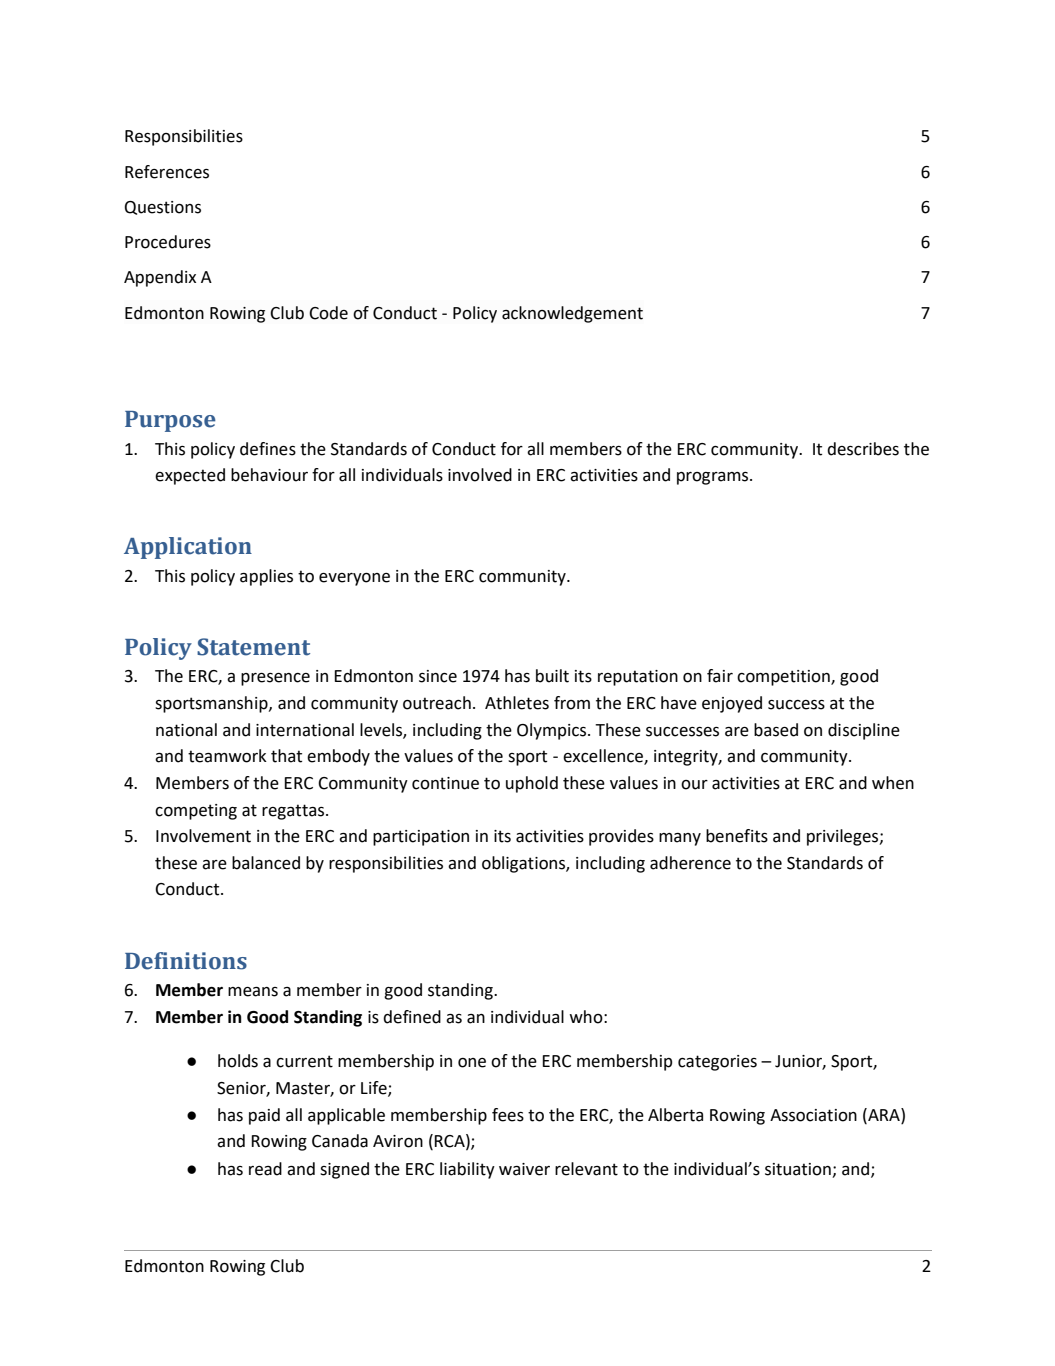  Describe the element at coordinates (552, 676) in the screenshot. I see `built` at that location.
